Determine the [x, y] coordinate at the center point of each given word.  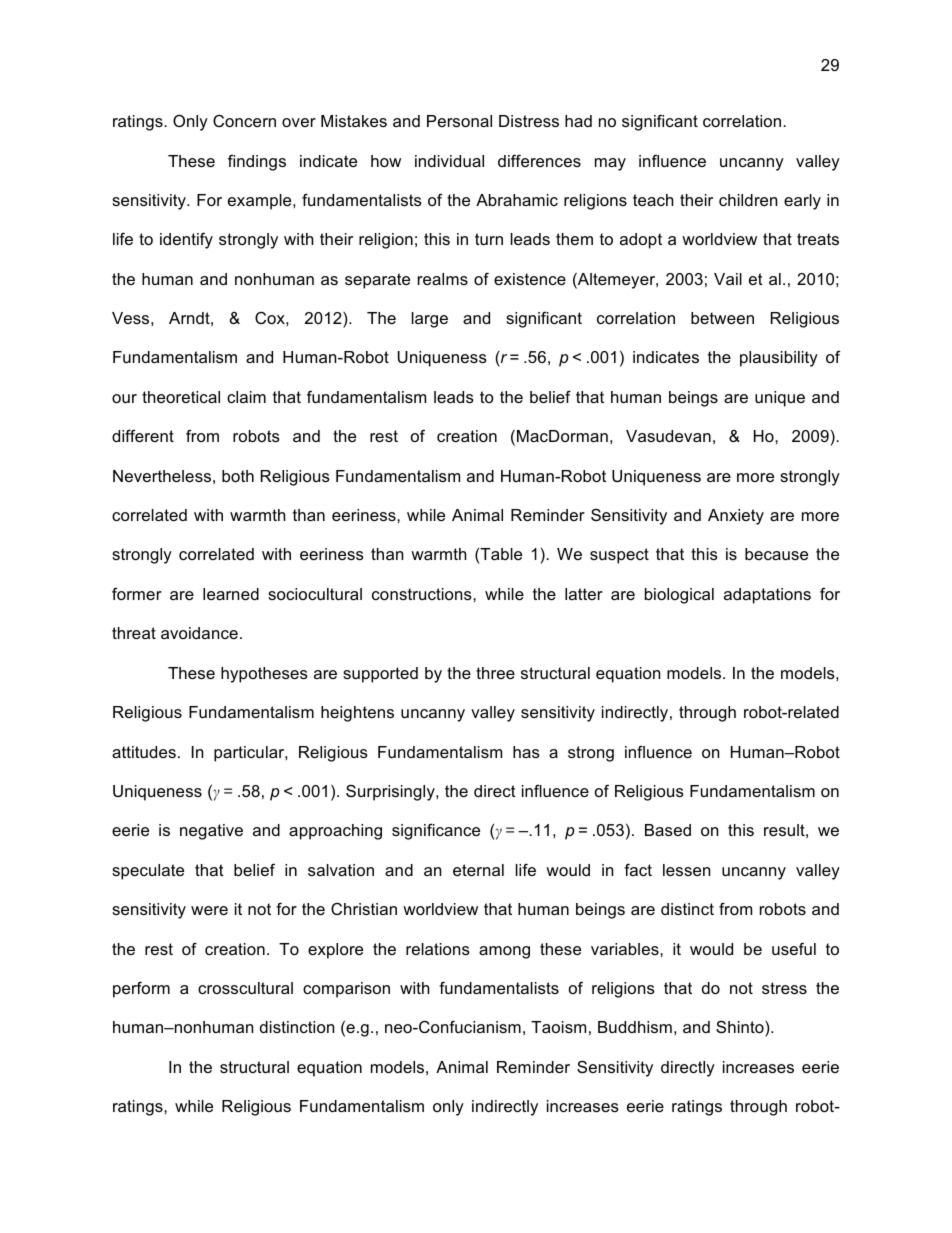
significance [436, 831]
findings [257, 162]
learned [231, 594]
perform [141, 989]
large [430, 320]
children [748, 200]
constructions [423, 594]
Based [668, 830]
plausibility [779, 359]
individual [449, 161]
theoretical [181, 397]
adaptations [767, 596]
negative [211, 832]
